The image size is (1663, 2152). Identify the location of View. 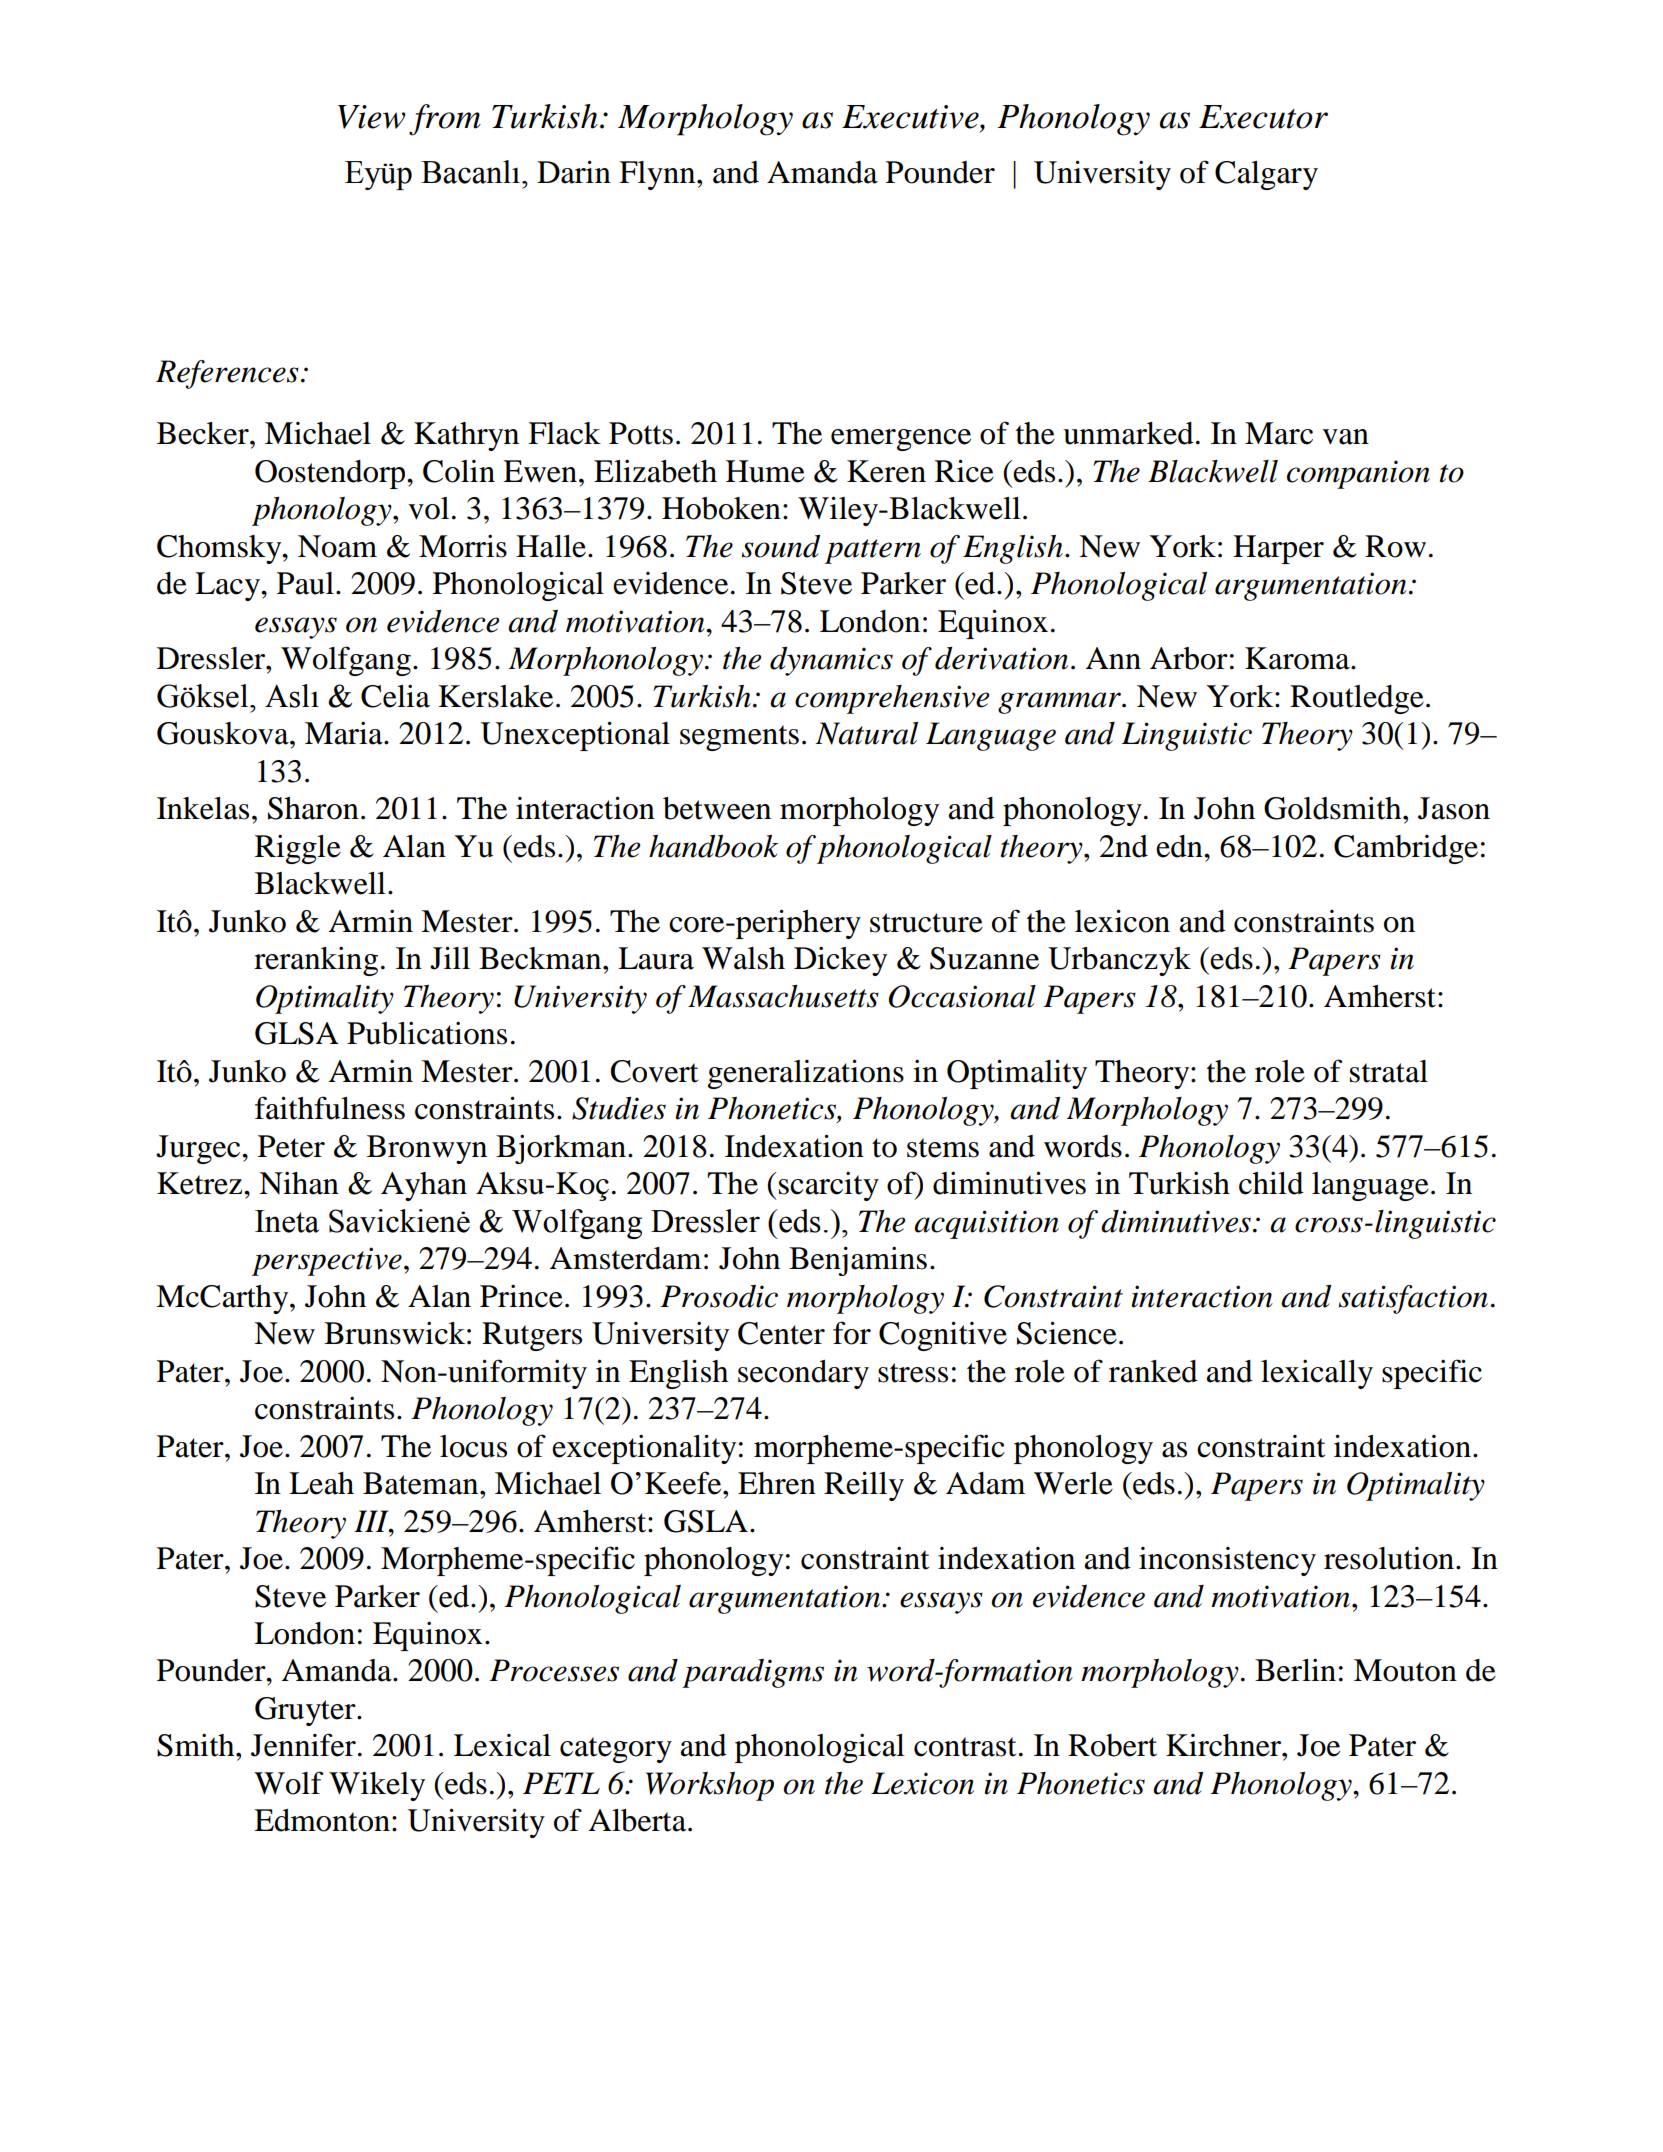
(372, 117).
